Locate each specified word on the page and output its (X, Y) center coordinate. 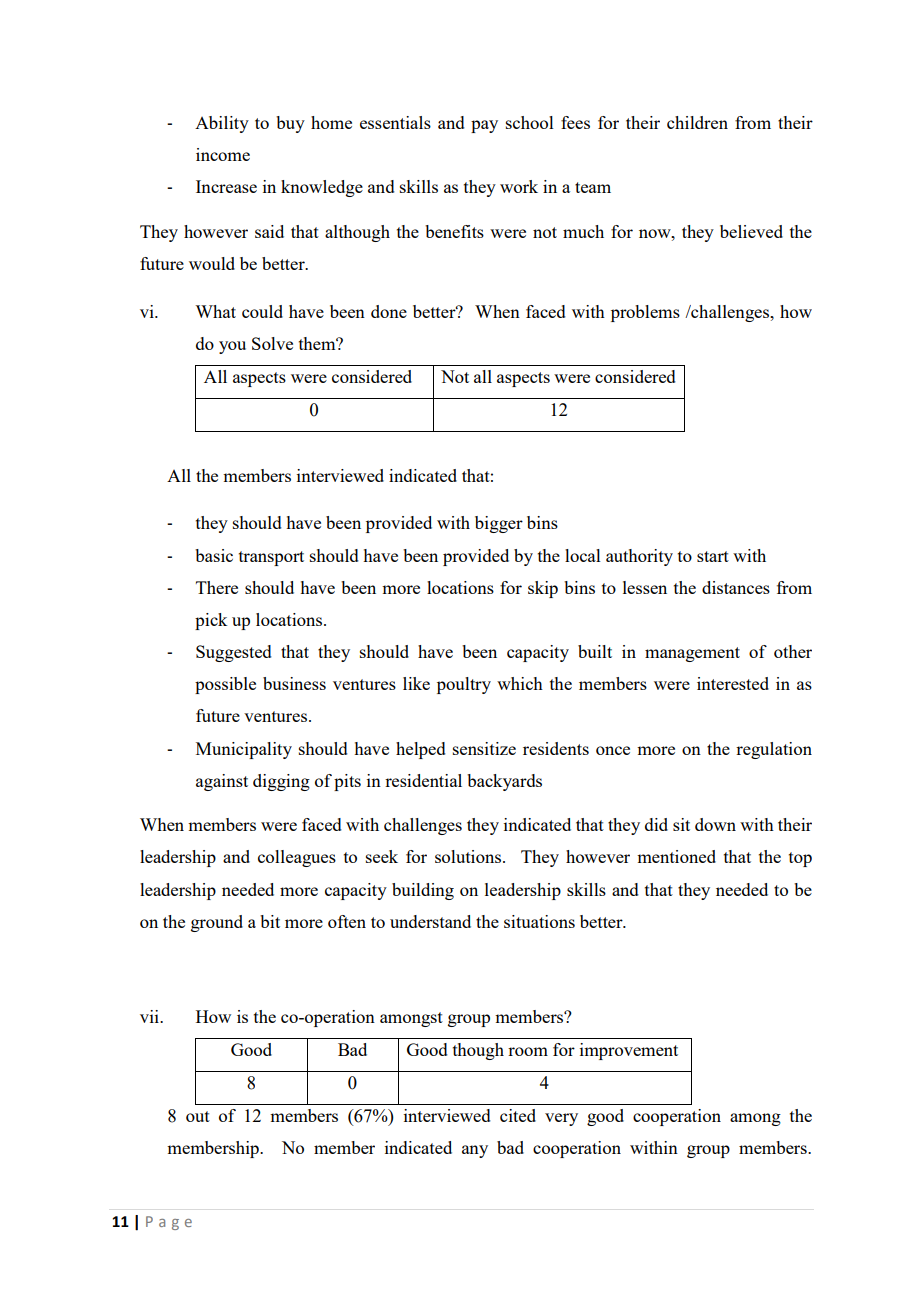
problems (645, 313)
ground (217, 923)
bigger (499, 524)
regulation (774, 750)
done (389, 311)
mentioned (676, 856)
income (223, 154)
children (697, 122)
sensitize (484, 748)
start (713, 556)
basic (214, 555)
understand (430, 921)
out (198, 1116)
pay (484, 126)
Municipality (244, 750)
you (232, 347)
